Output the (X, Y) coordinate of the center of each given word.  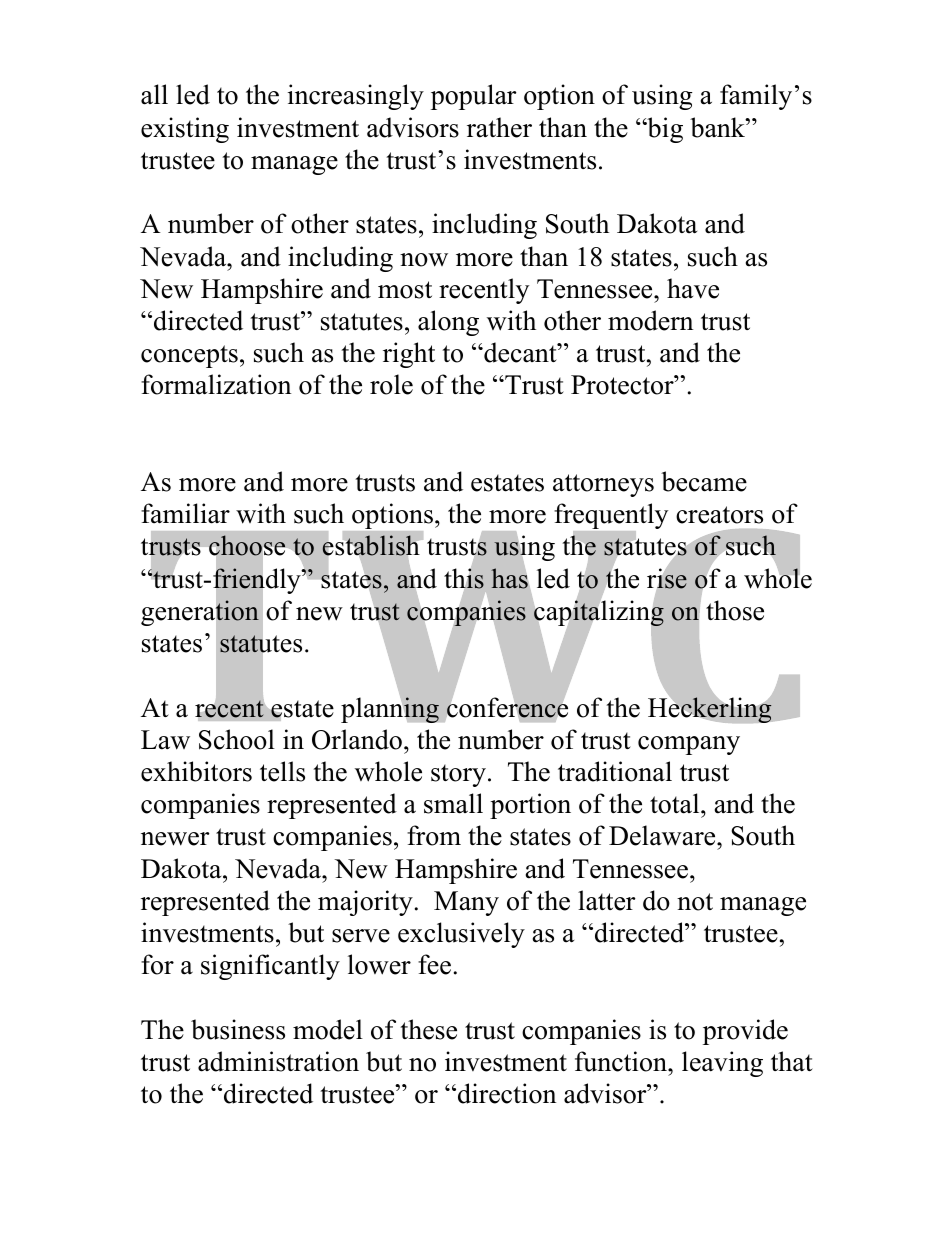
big (664, 130)
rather (499, 127)
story (458, 775)
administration (278, 1061)
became (704, 481)
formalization (216, 384)
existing (185, 130)
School (237, 739)
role (391, 384)
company (689, 745)
